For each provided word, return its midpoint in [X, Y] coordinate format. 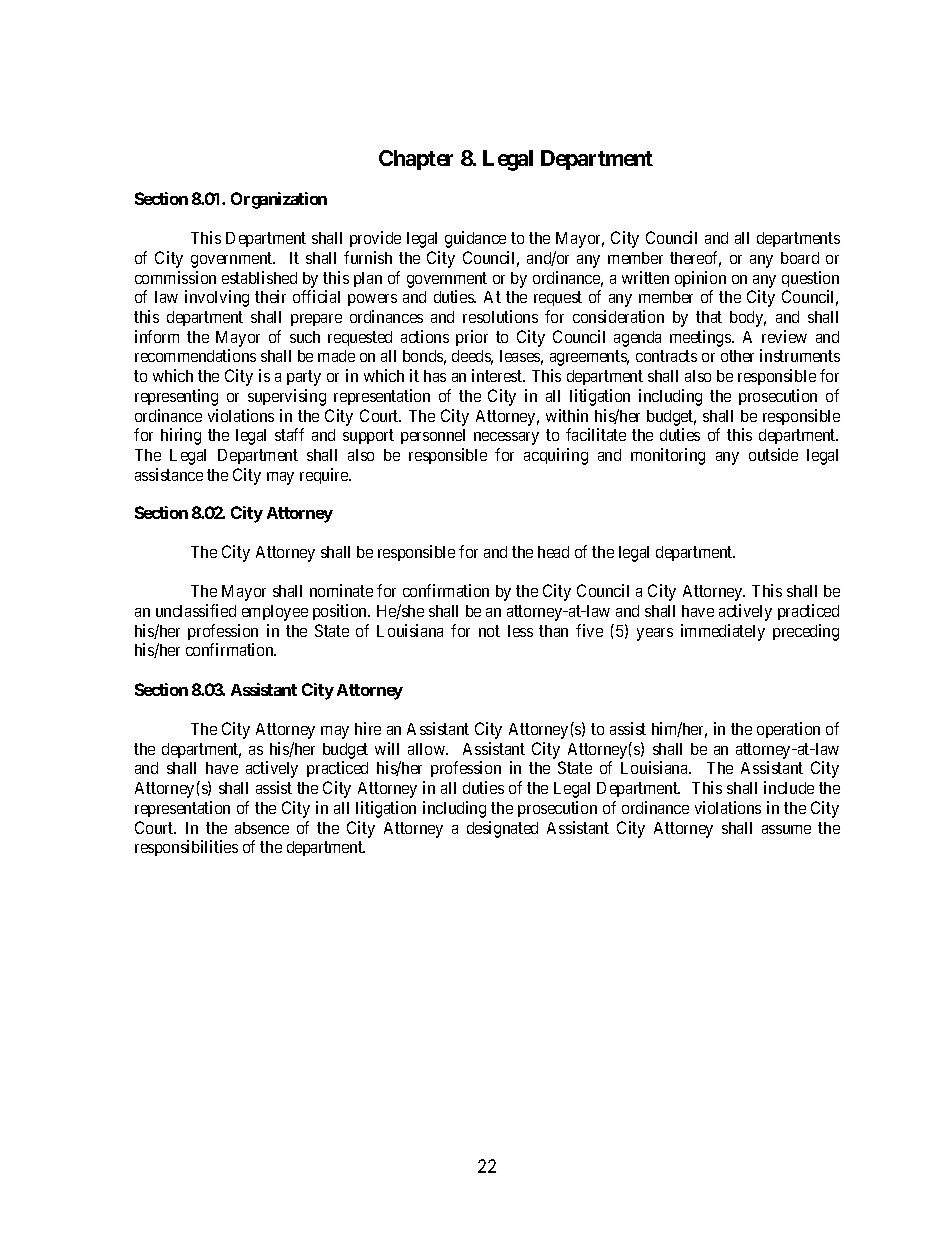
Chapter [416, 160]
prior [472, 338]
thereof [695, 259]
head [553, 552]
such [305, 337]
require [325, 476]
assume [786, 829]
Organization [279, 200]
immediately [723, 632]
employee [275, 613]
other [737, 356]
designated [502, 829]
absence [262, 828]
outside [773, 454]
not [489, 631]
